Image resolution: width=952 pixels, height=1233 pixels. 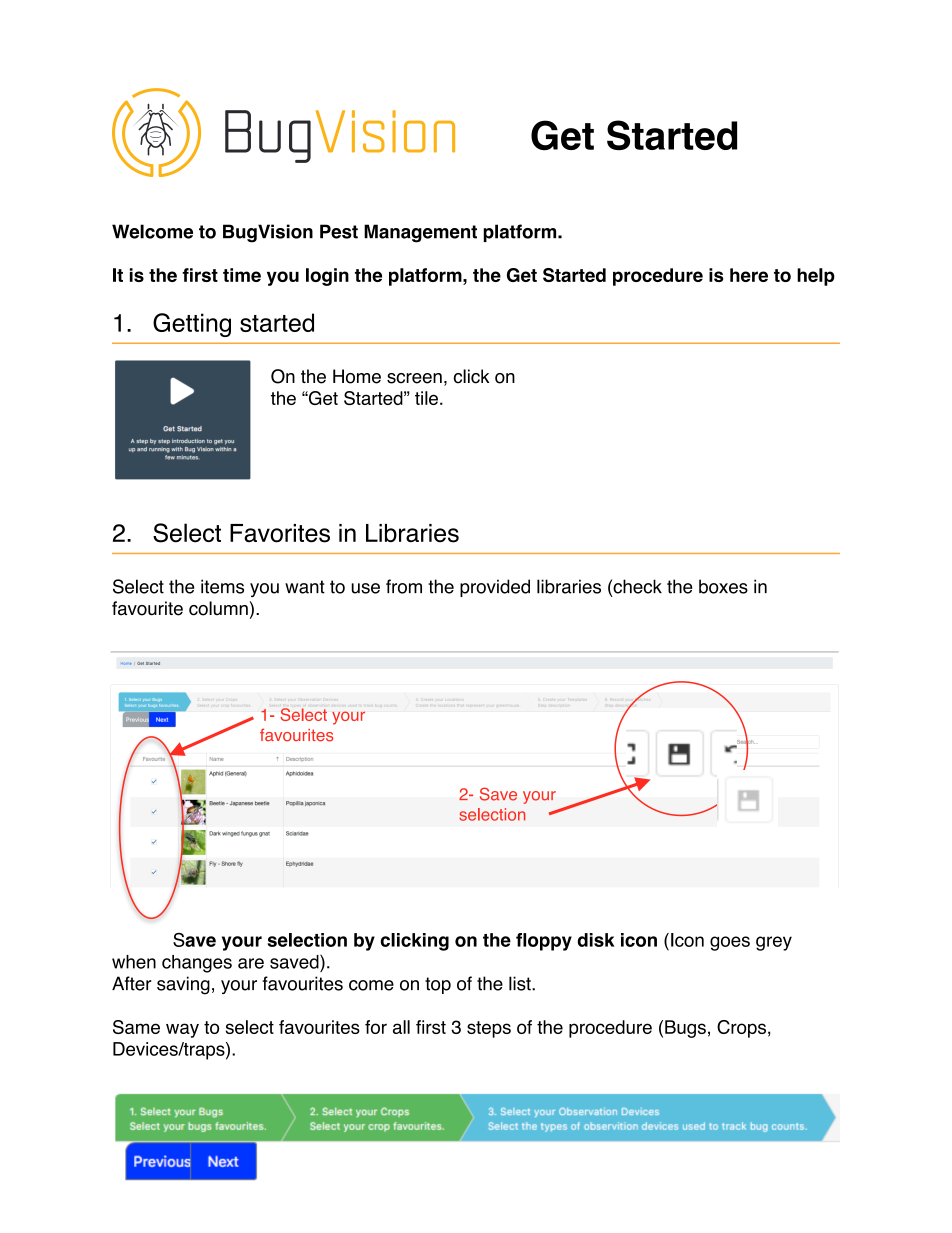 I want to click on here, so click(x=749, y=275).
